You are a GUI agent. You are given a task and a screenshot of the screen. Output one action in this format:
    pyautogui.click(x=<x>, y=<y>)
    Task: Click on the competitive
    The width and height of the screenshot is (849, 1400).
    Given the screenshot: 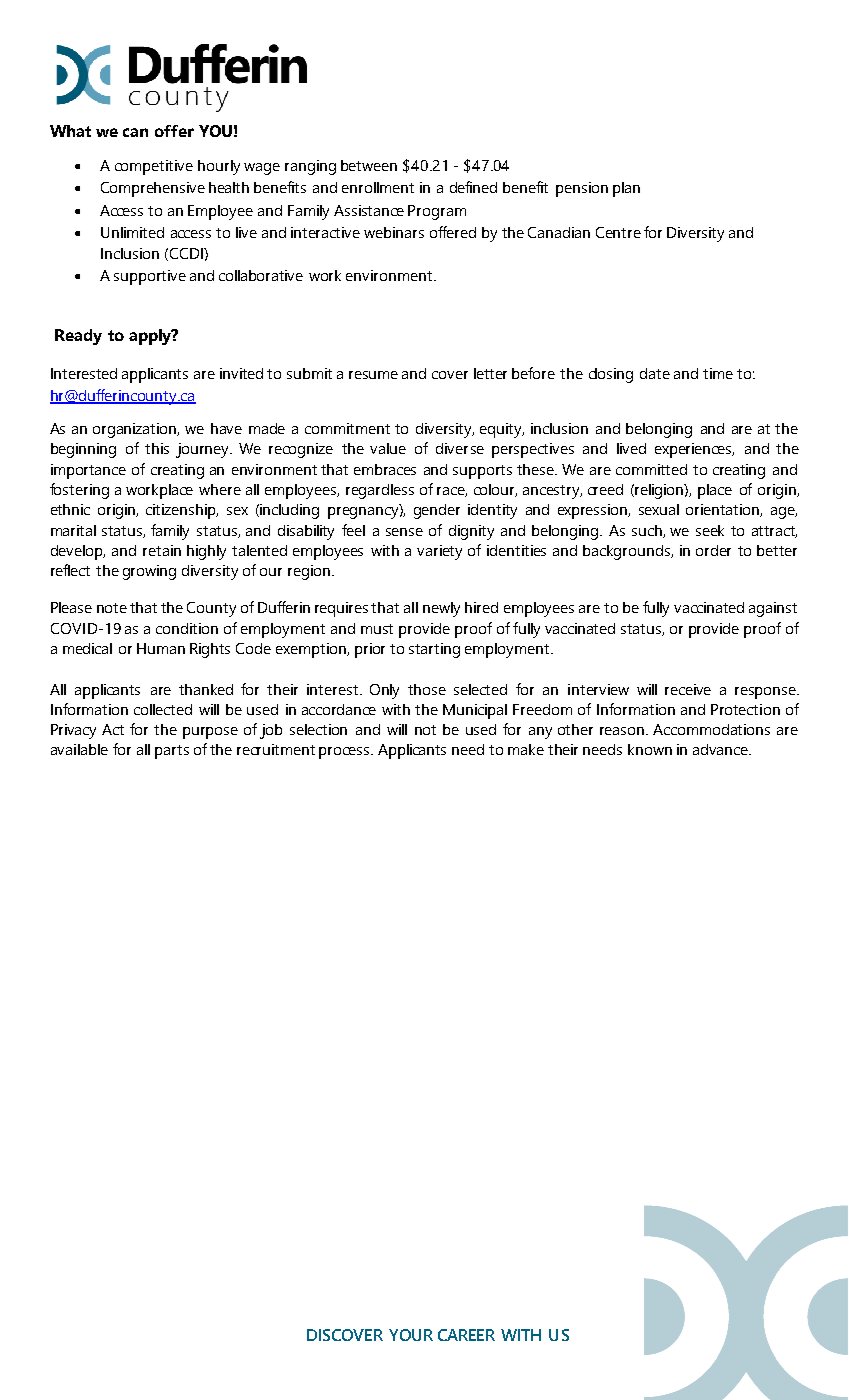 What is the action you would take?
    pyautogui.click(x=154, y=167)
